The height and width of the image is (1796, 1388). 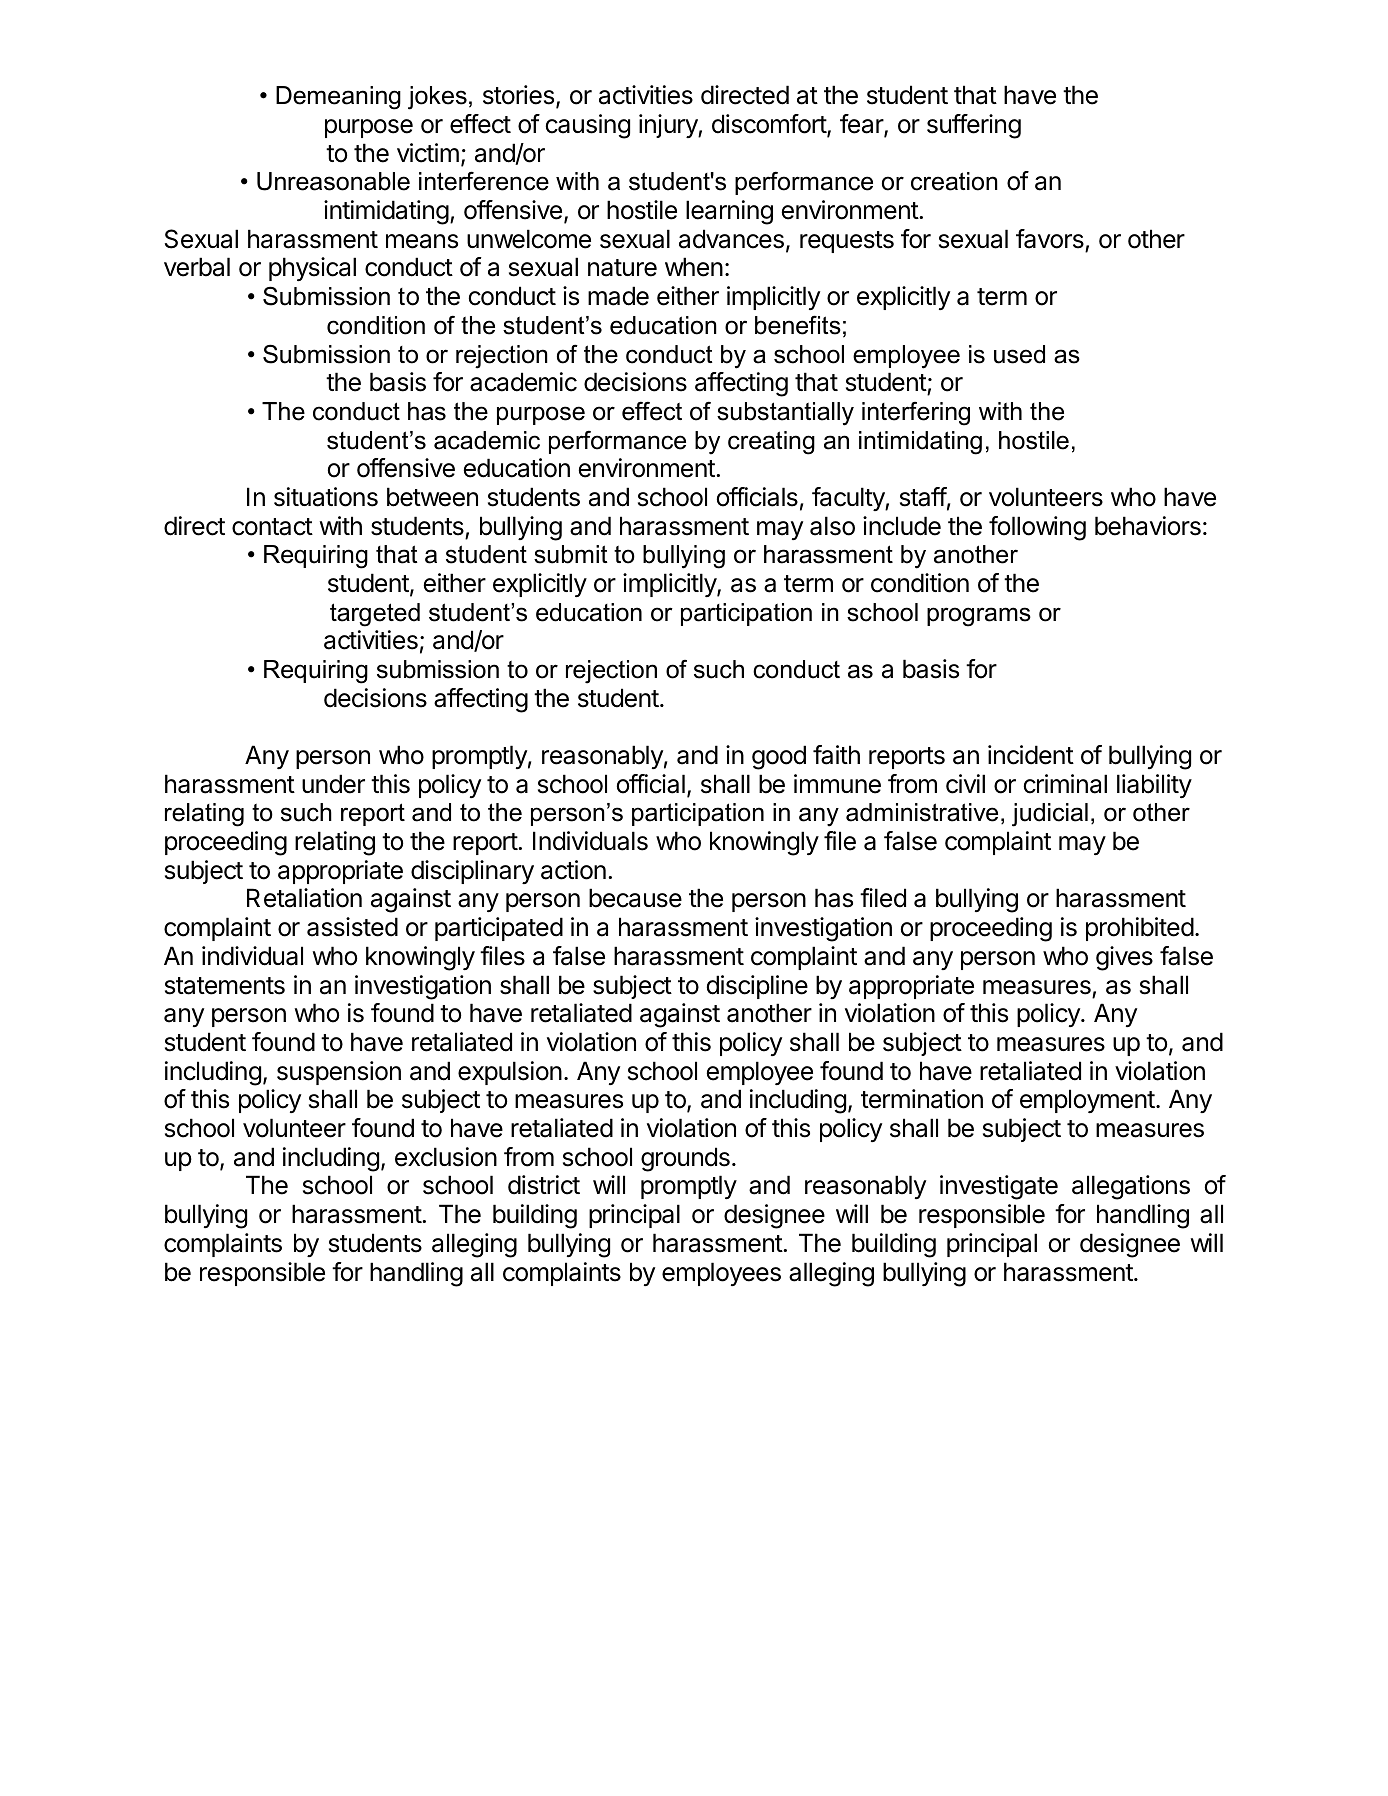 I want to click on Retaliation, so click(x=304, y=898).
